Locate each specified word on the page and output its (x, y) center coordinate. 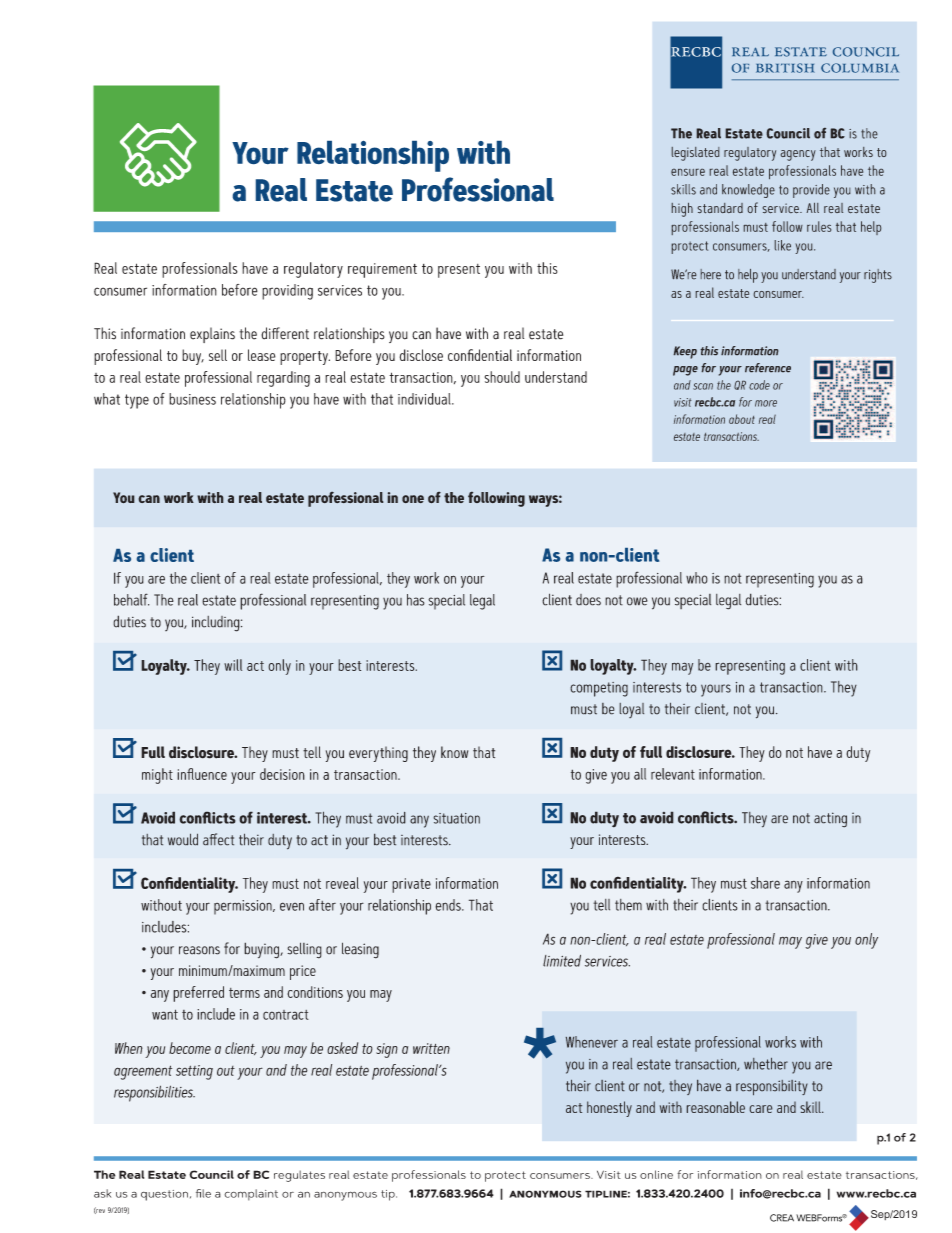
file (203, 1193)
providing (287, 292)
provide (811, 191)
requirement (382, 270)
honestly (609, 1109)
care (761, 1109)
